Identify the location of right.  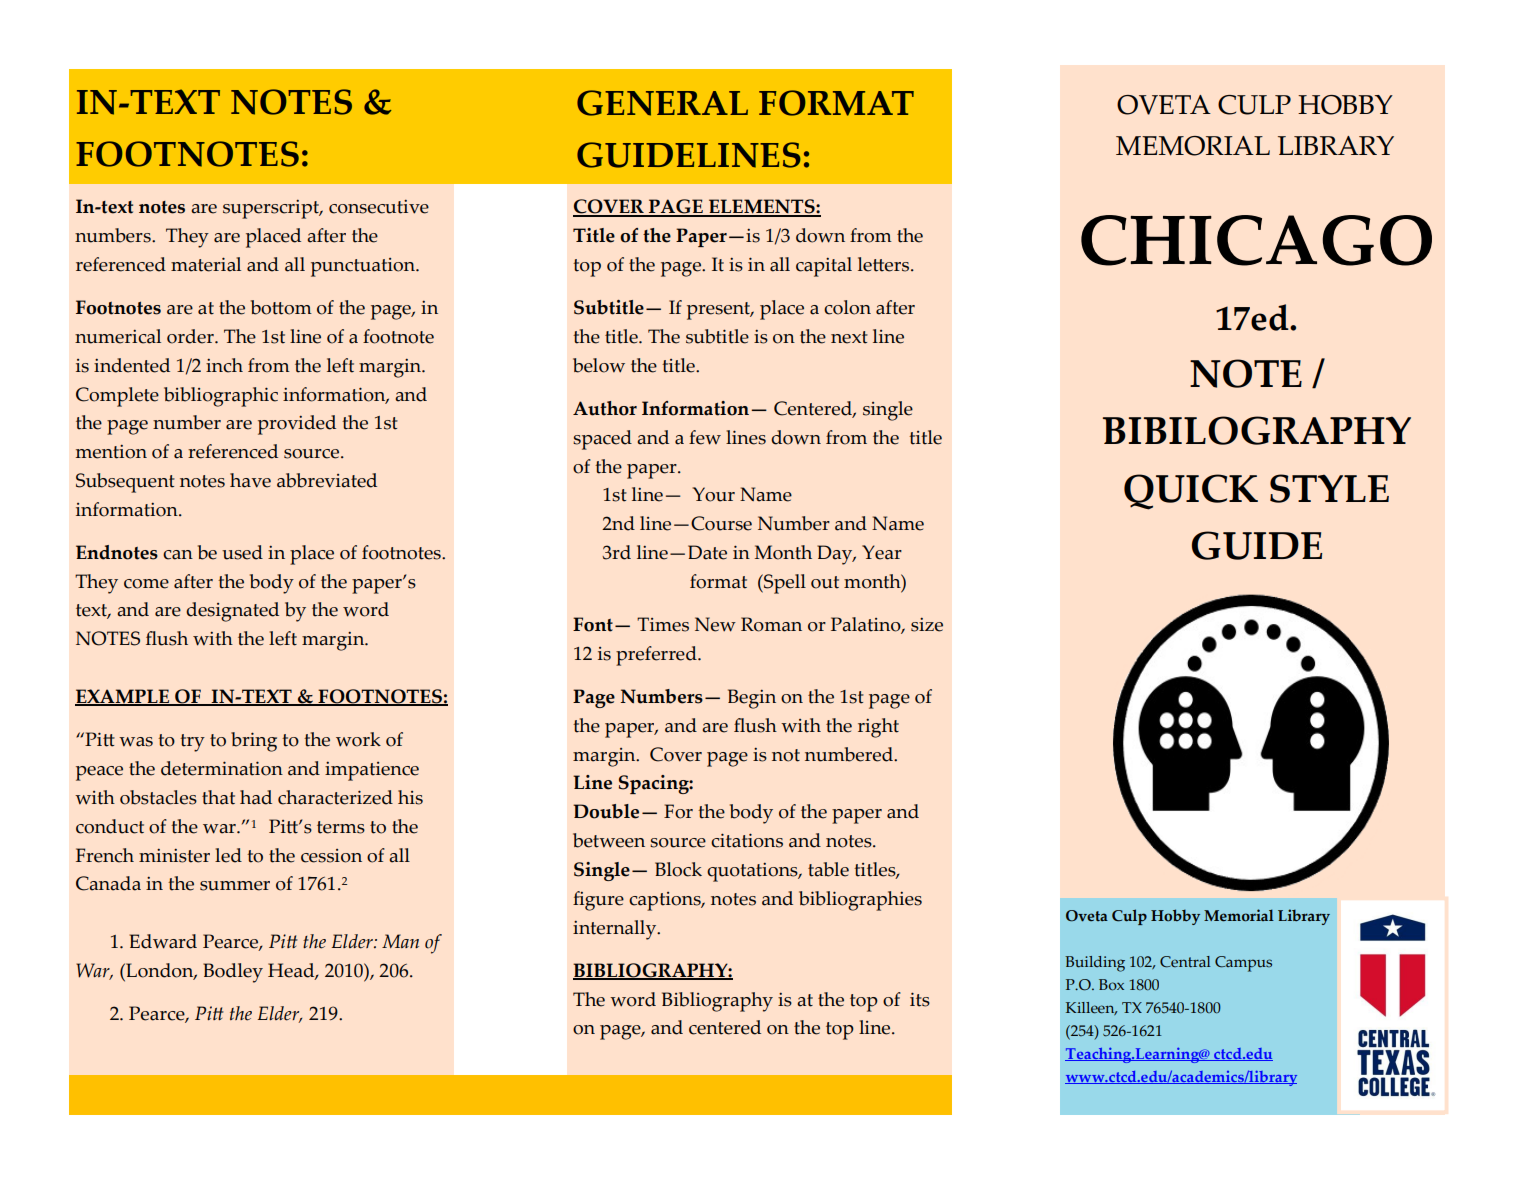
(878, 728).
